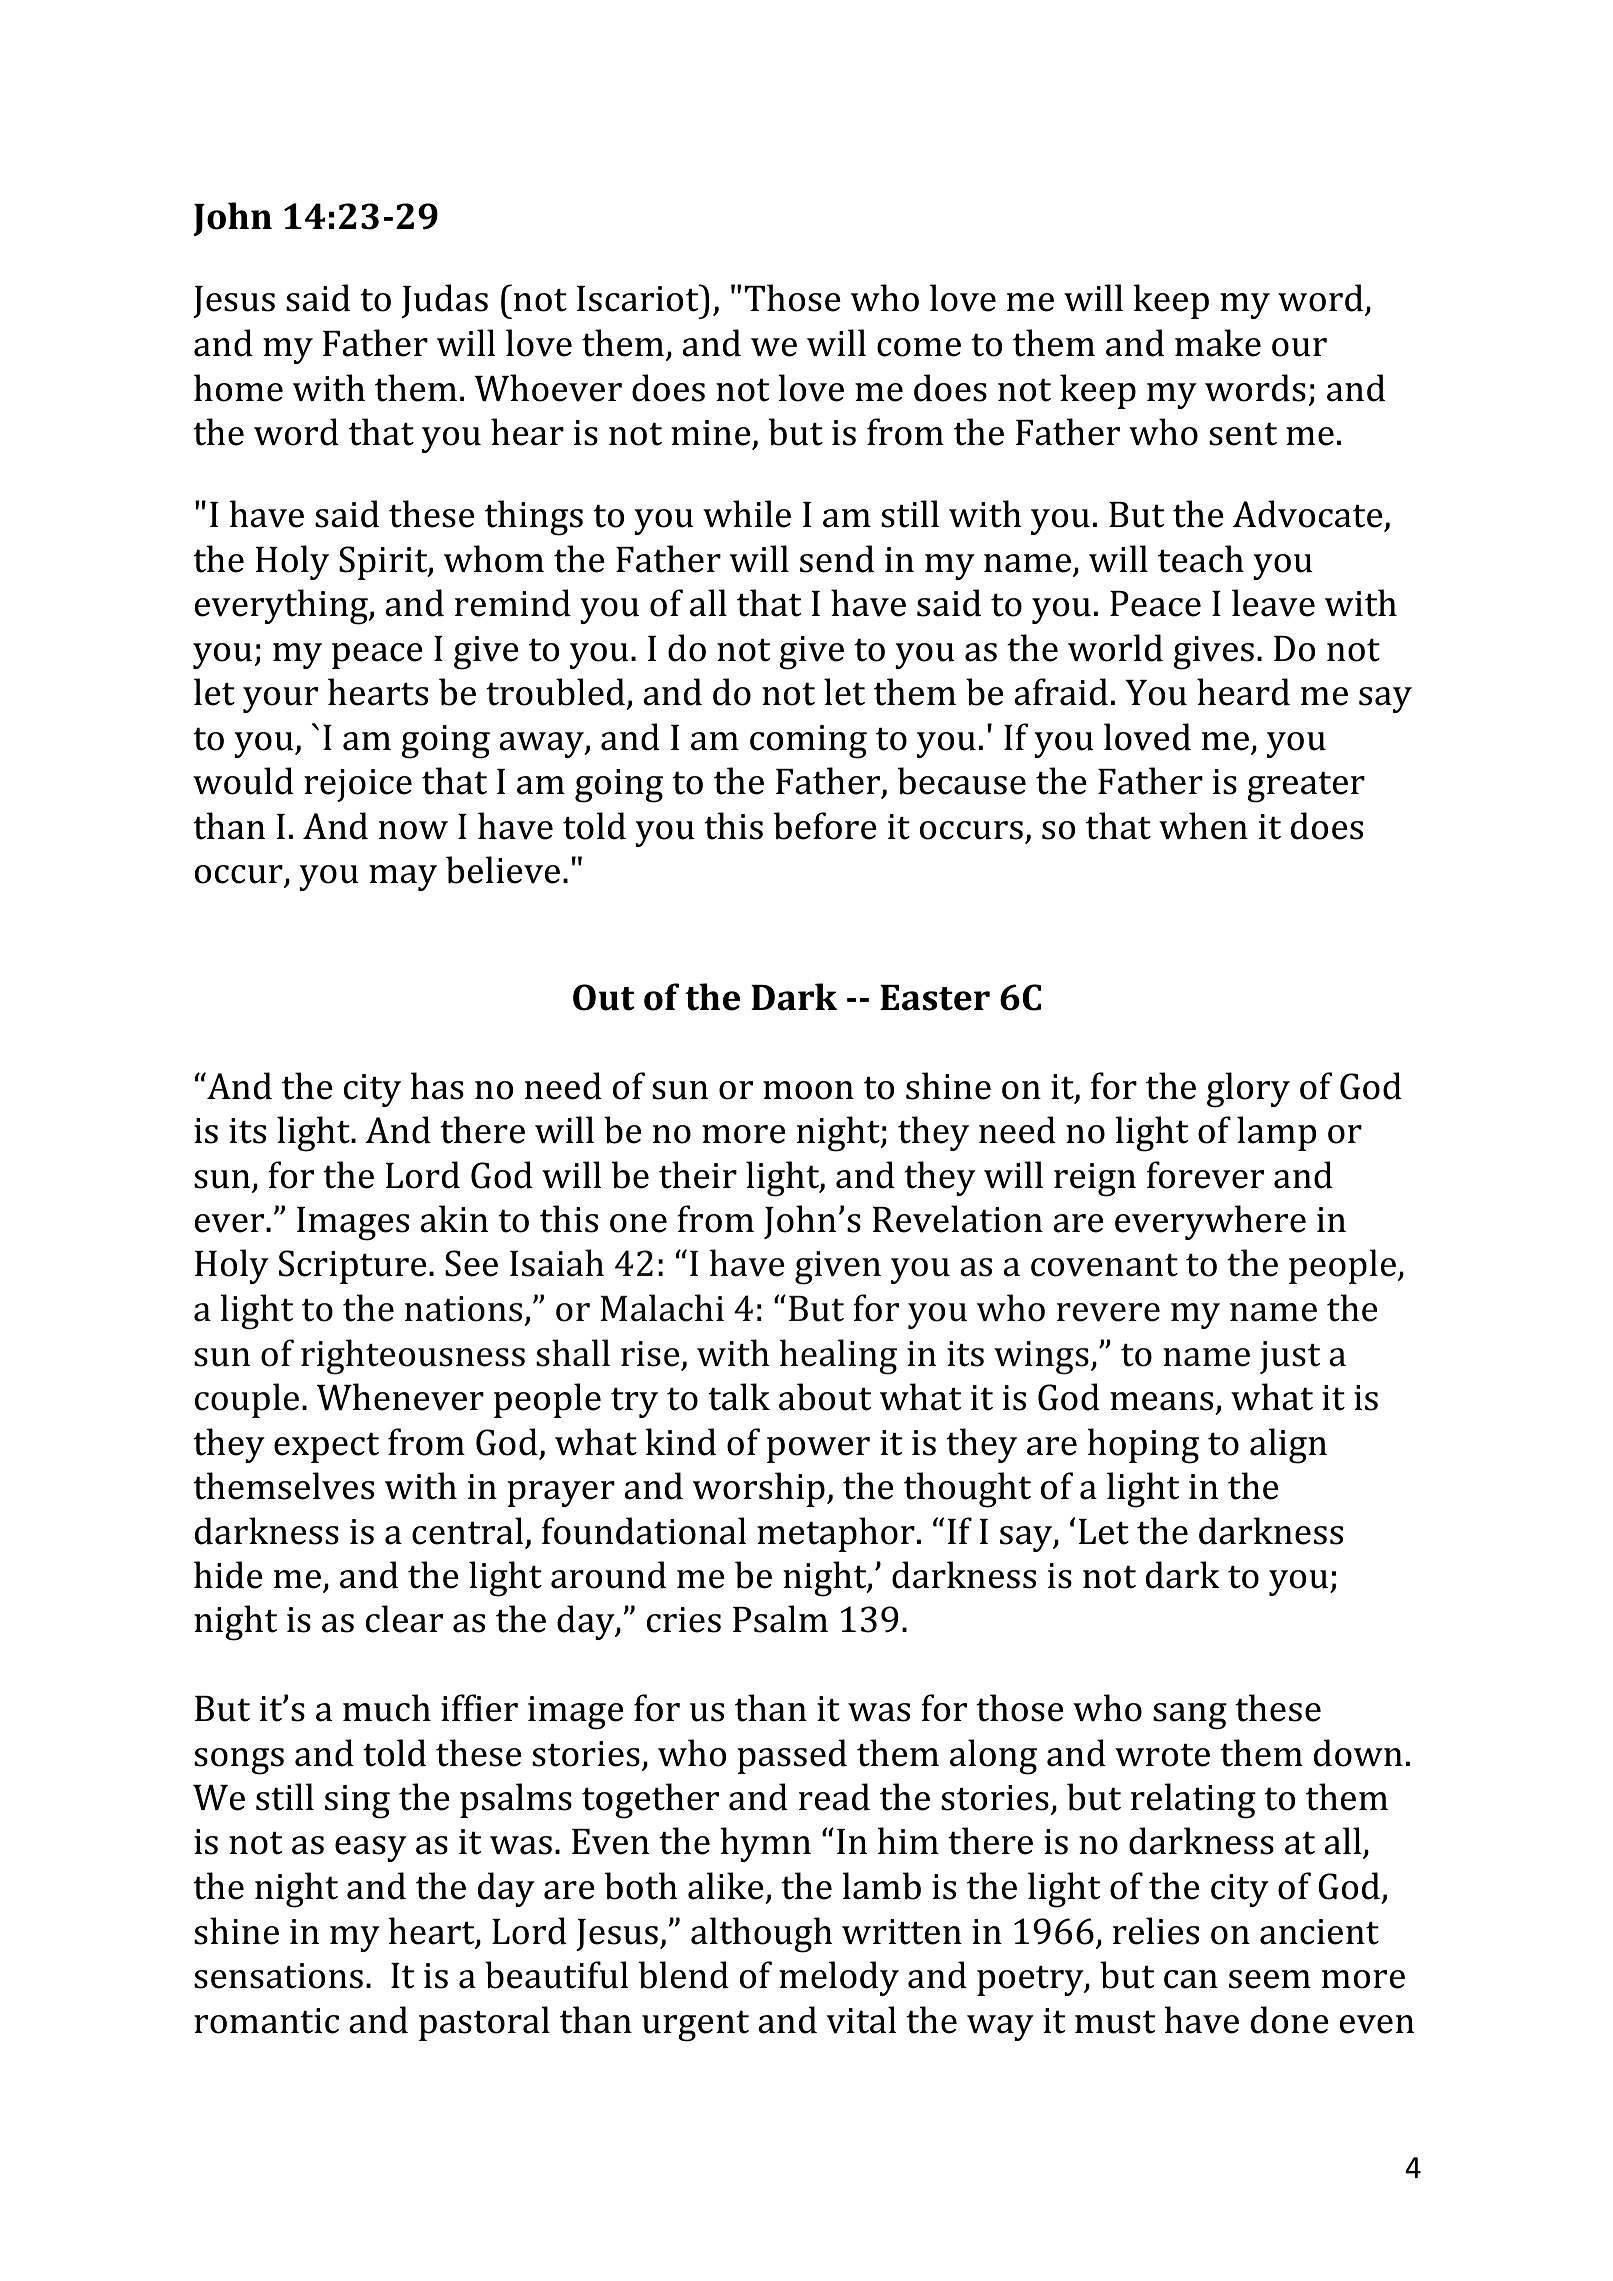 The width and height of the screenshot is (1613, 2281). Describe the element at coordinates (278, 1976) in the screenshot. I see `sensations` at that location.
